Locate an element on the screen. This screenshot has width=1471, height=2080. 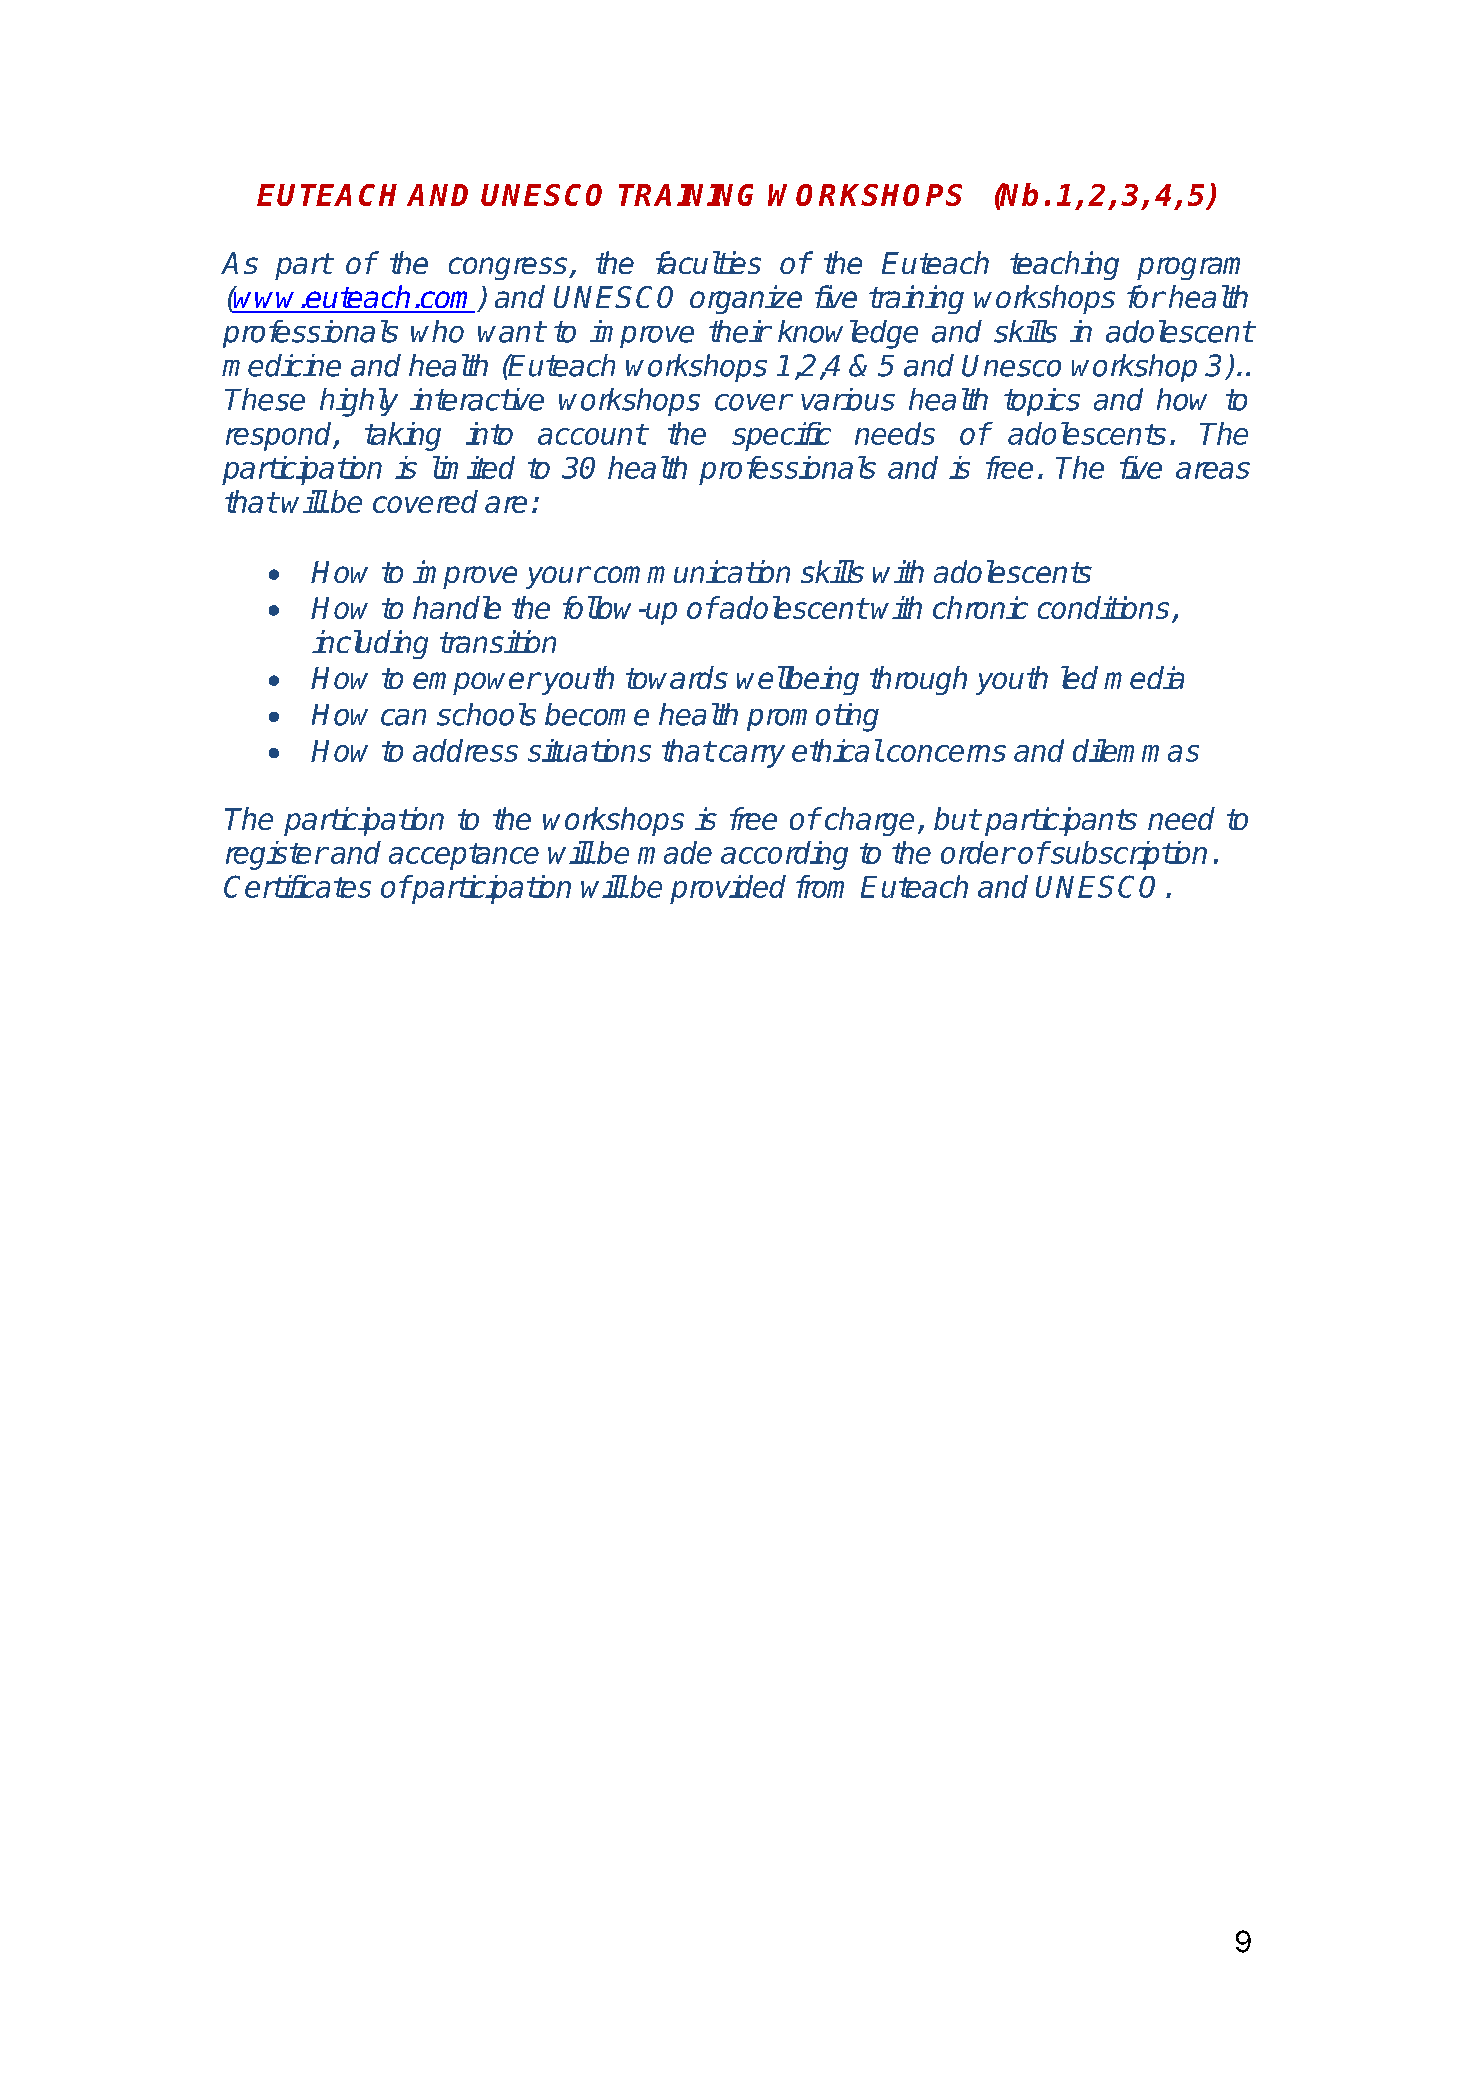
provided is located at coordinates (728, 889).
